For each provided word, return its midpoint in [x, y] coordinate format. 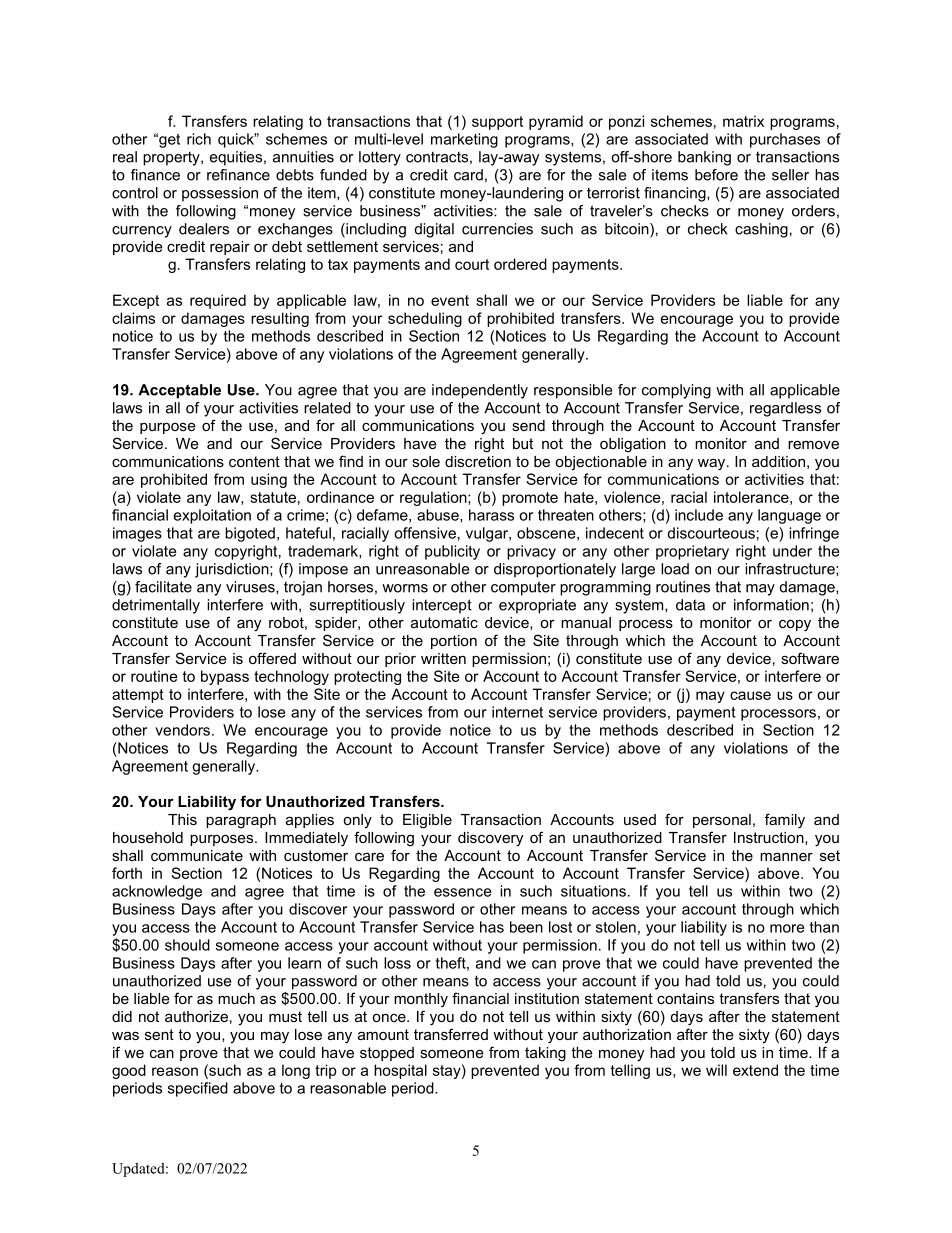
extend [755, 1070]
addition [778, 461]
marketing [464, 140]
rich [199, 139]
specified [198, 1089]
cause [750, 695]
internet [517, 712]
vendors [182, 730]
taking [545, 1054]
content [254, 461]
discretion [478, 461]
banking [704, 158]
